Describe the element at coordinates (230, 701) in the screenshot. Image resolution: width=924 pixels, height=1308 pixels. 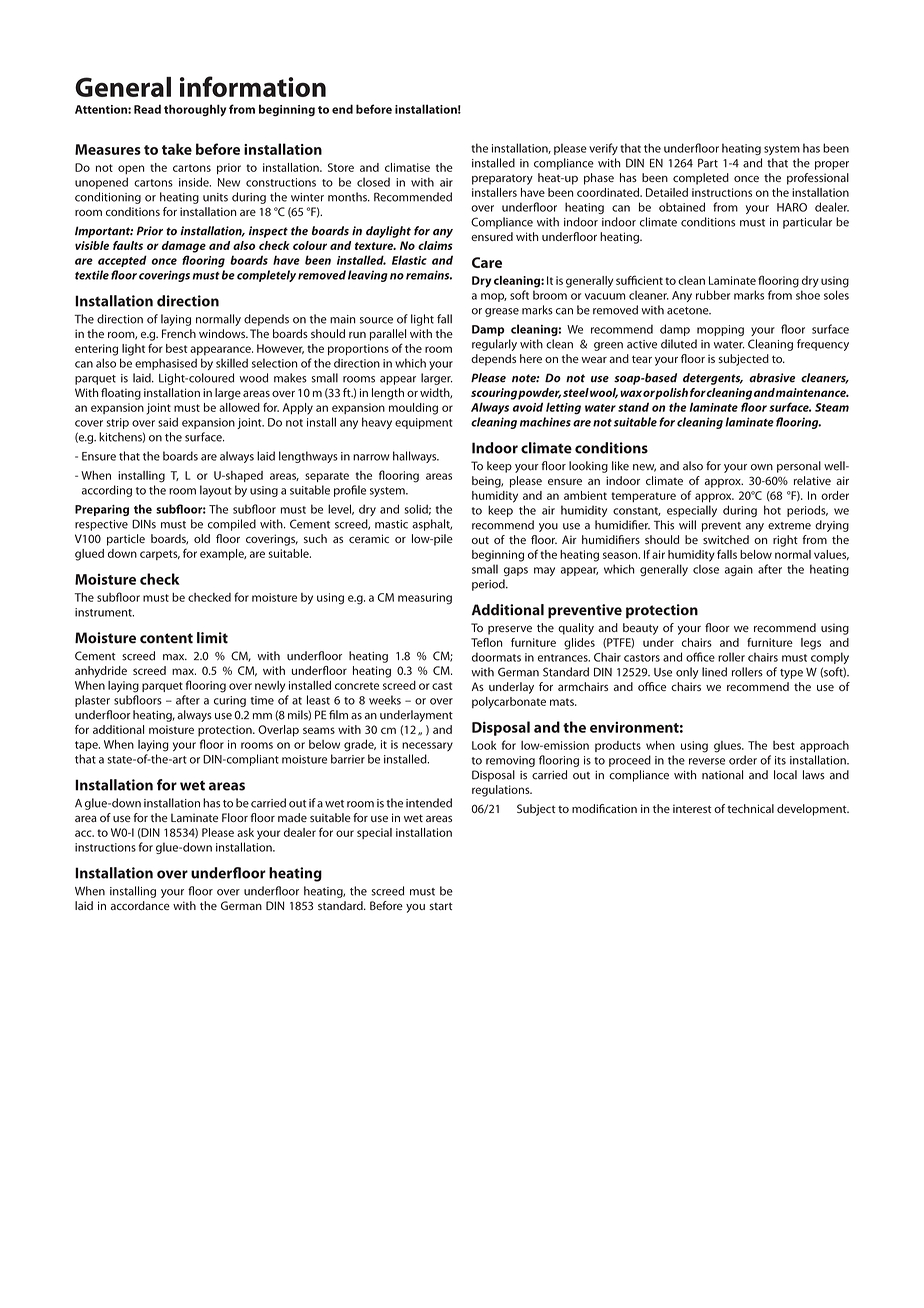
I see `curing` at that location.
